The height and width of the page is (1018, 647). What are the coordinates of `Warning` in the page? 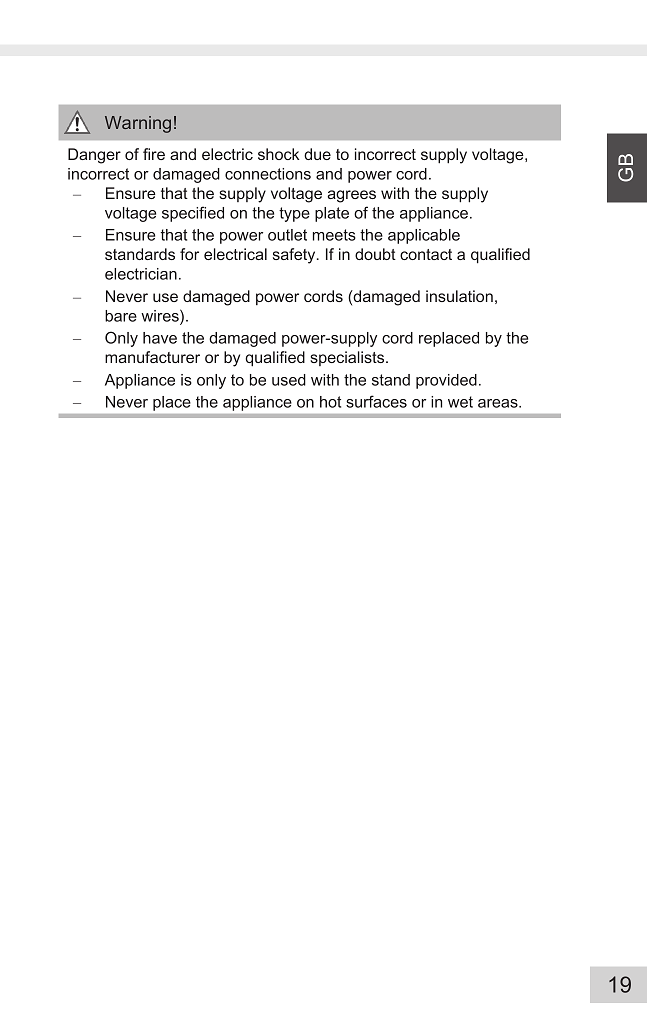 It's located at (138, 124).
